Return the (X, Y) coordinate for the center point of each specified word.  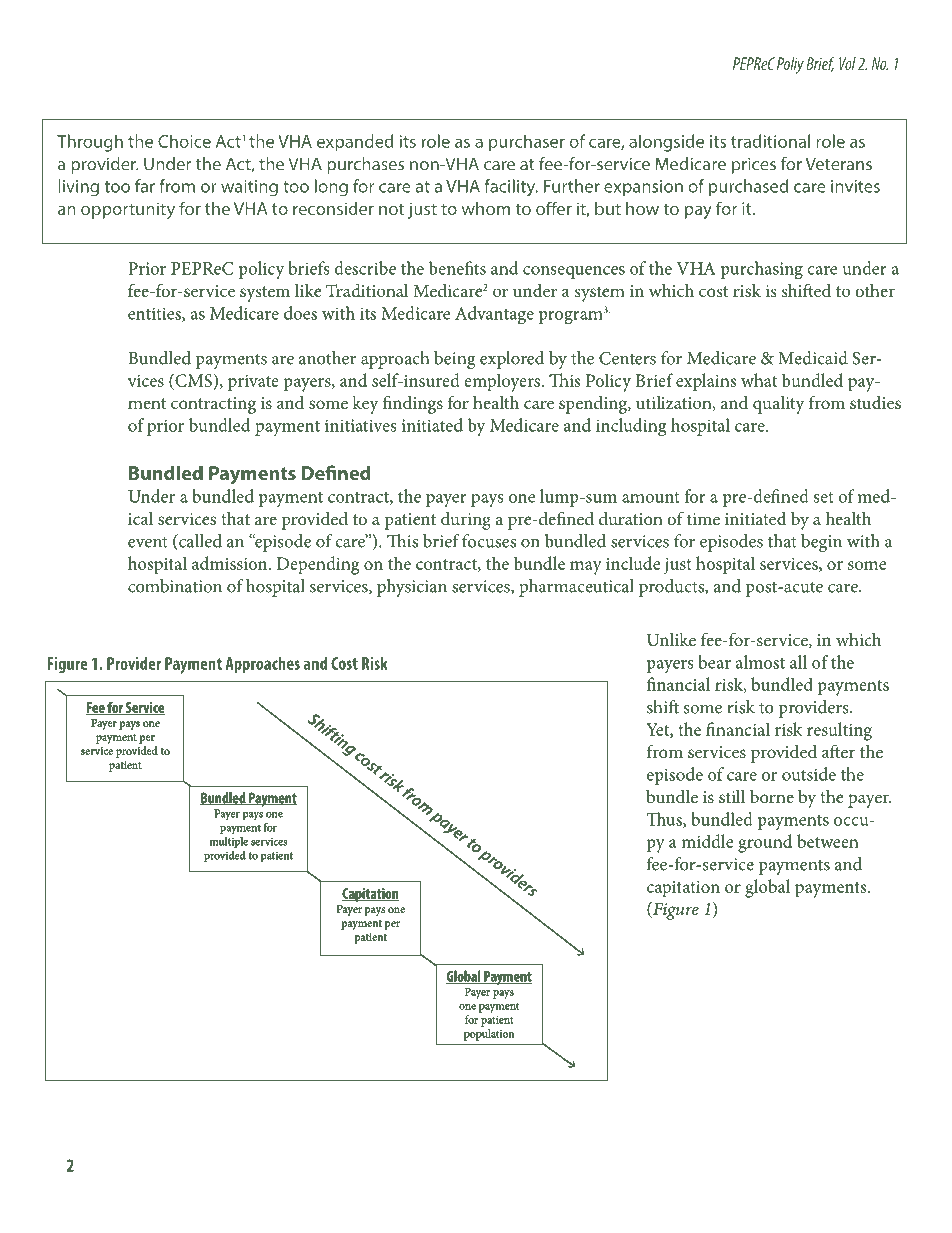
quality (778, 405)
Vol (847, 63)
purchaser (527, 143)
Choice (184, 141)
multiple (229, 842)
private (253, 383)
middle (707, 841)
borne (772, 796)
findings (413, 404)
